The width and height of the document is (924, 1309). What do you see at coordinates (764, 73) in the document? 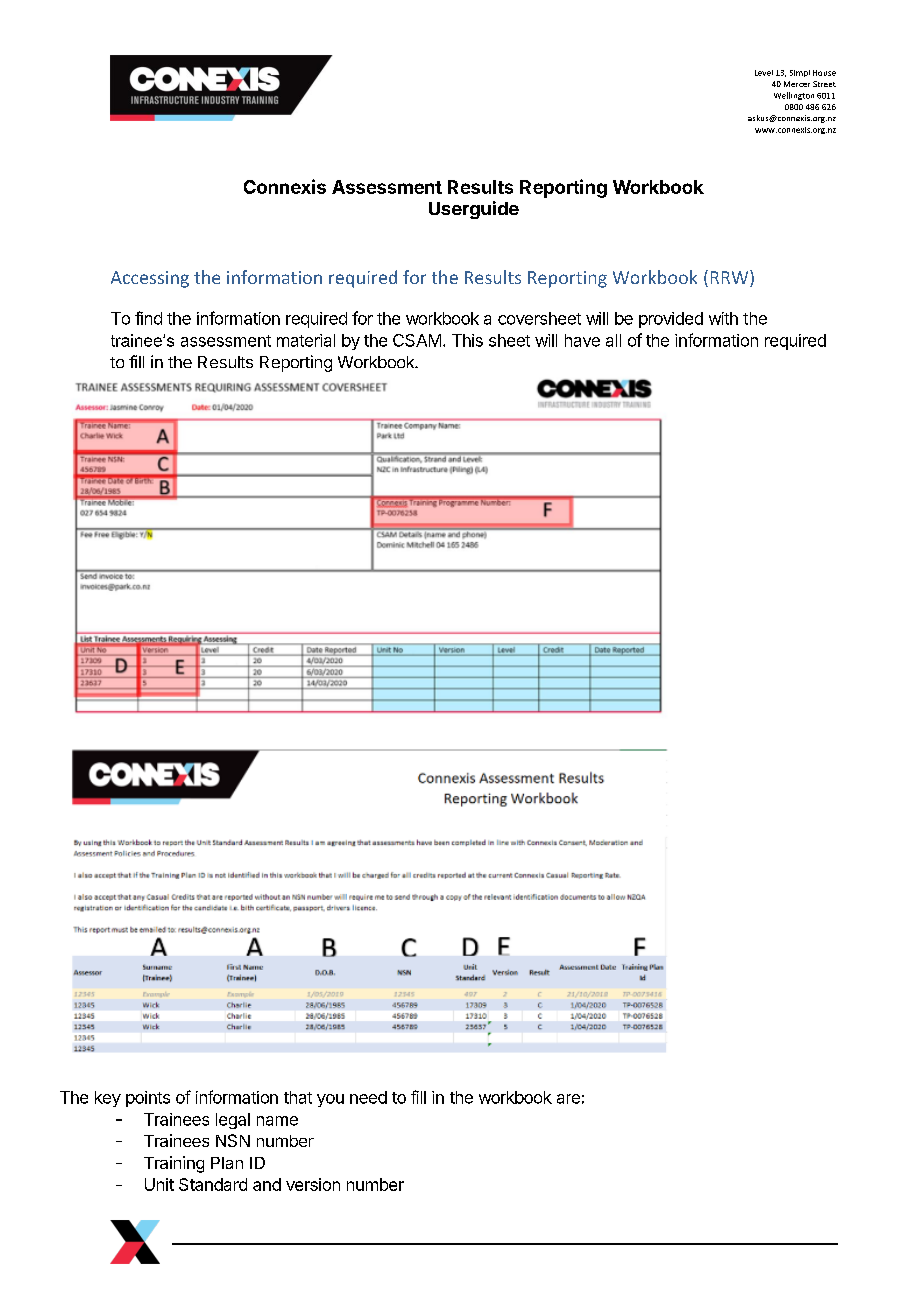
I see `Level` at bounding box center [764, 73].
